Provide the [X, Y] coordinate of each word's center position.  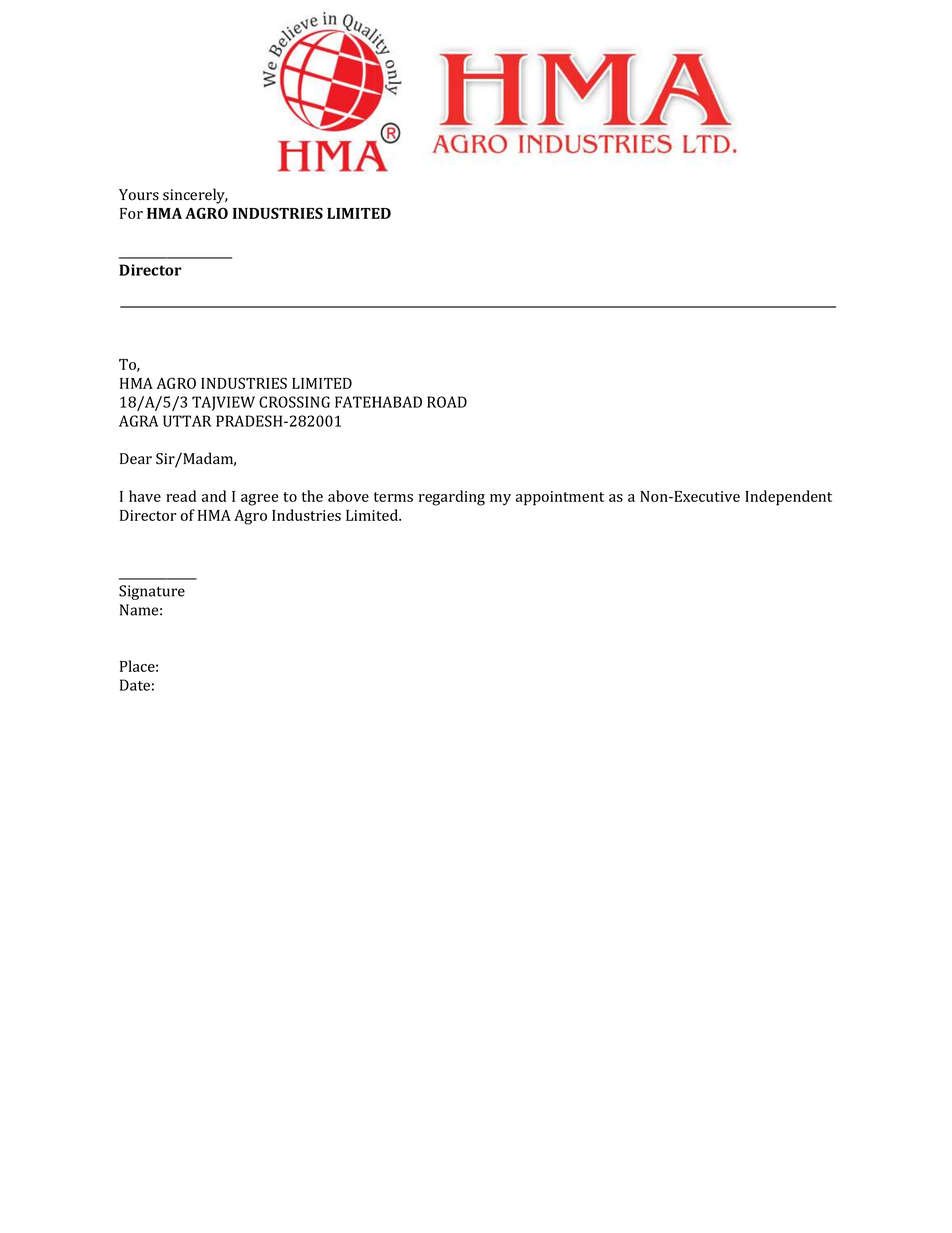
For [131, 213]
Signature [152, 592]
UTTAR [187, 421]
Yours [139, 195]
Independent [788, 498]
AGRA [138, 421]
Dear [136, 458]
